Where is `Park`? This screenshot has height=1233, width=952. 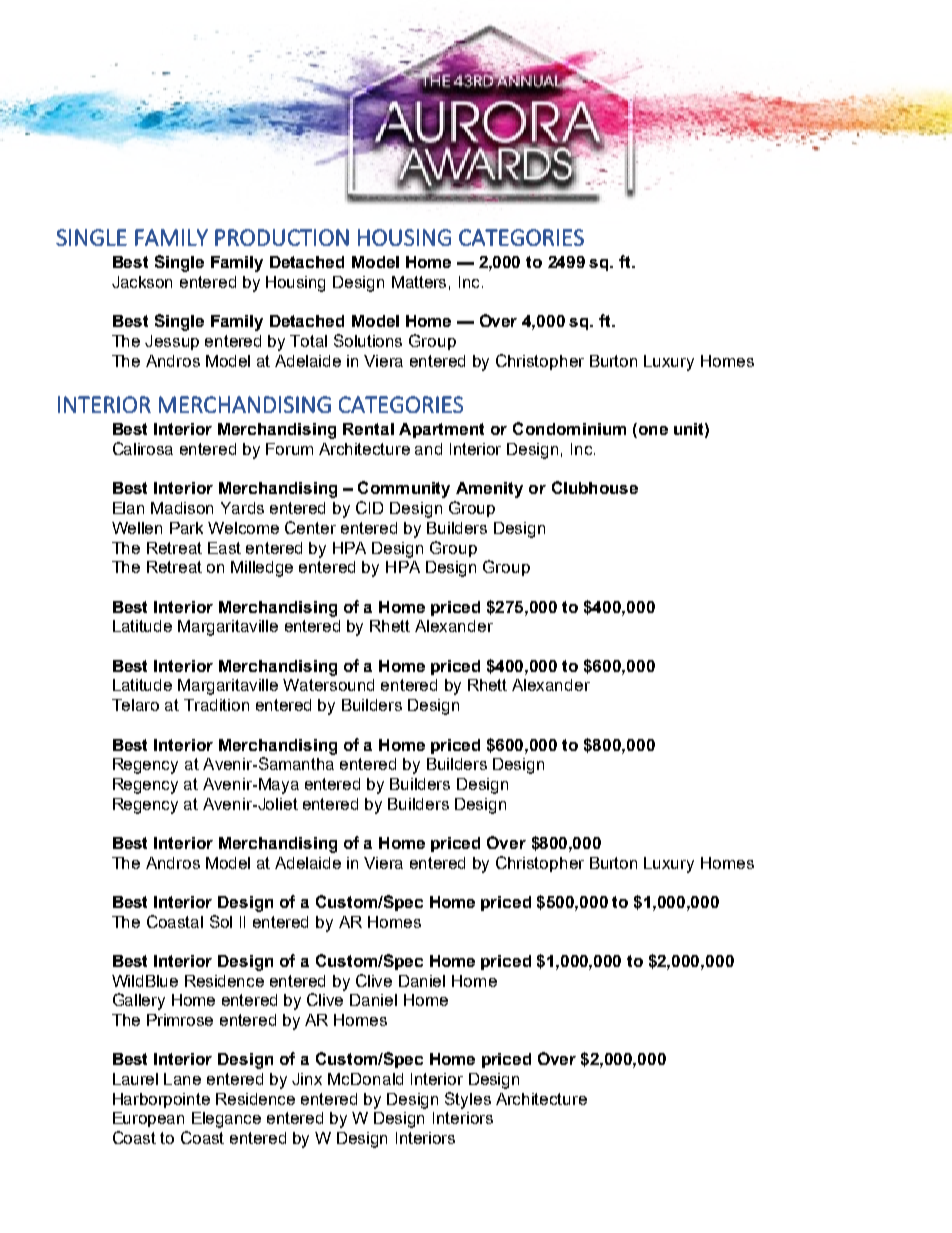
Park is located at coordinates (186, 528).
